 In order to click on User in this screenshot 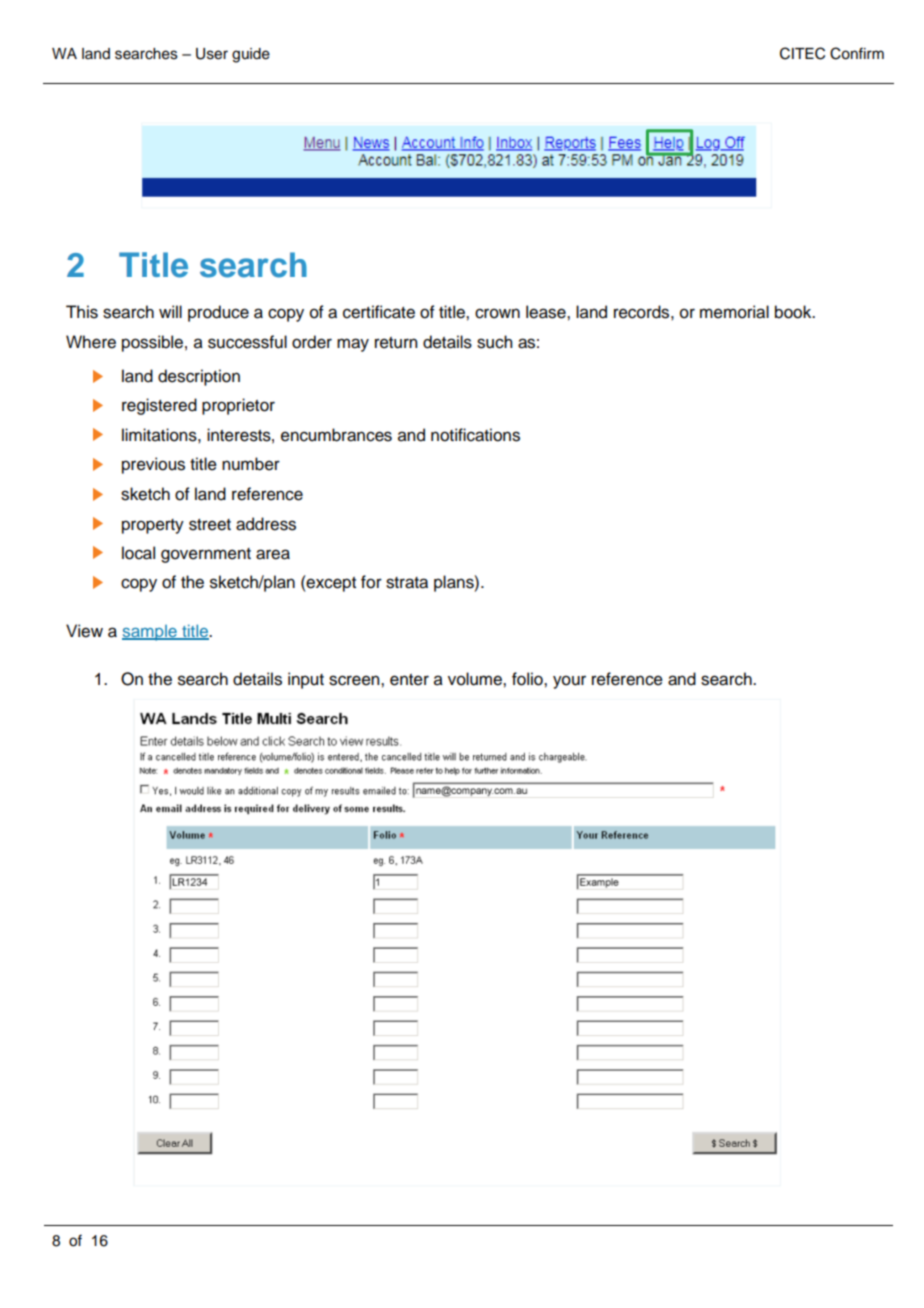, I will do `click(212, 54)`.
